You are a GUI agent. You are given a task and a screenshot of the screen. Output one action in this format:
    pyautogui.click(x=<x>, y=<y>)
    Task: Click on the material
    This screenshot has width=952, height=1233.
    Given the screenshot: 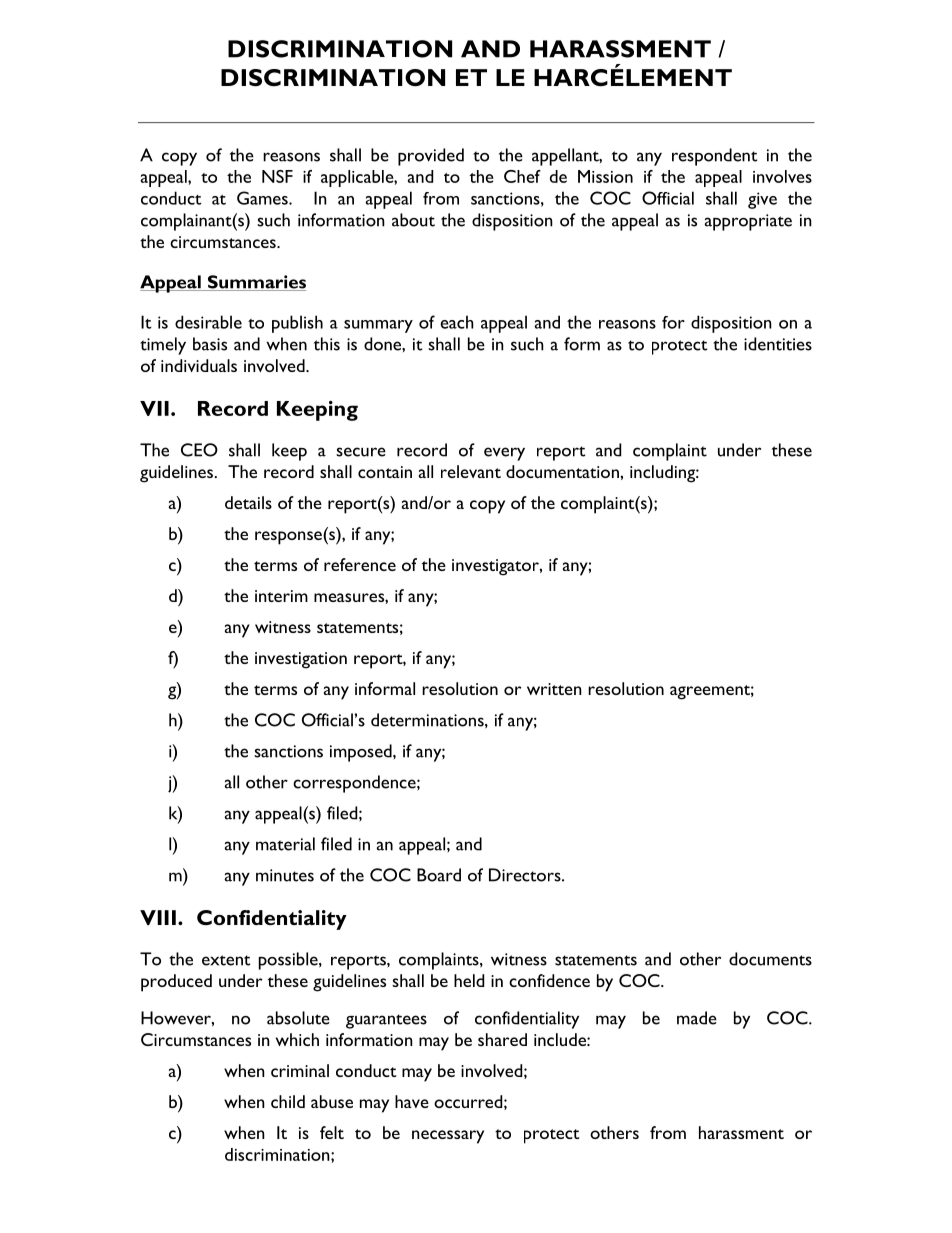 What is the action you would take?
    pyautogui.click(x=285, y=844)
